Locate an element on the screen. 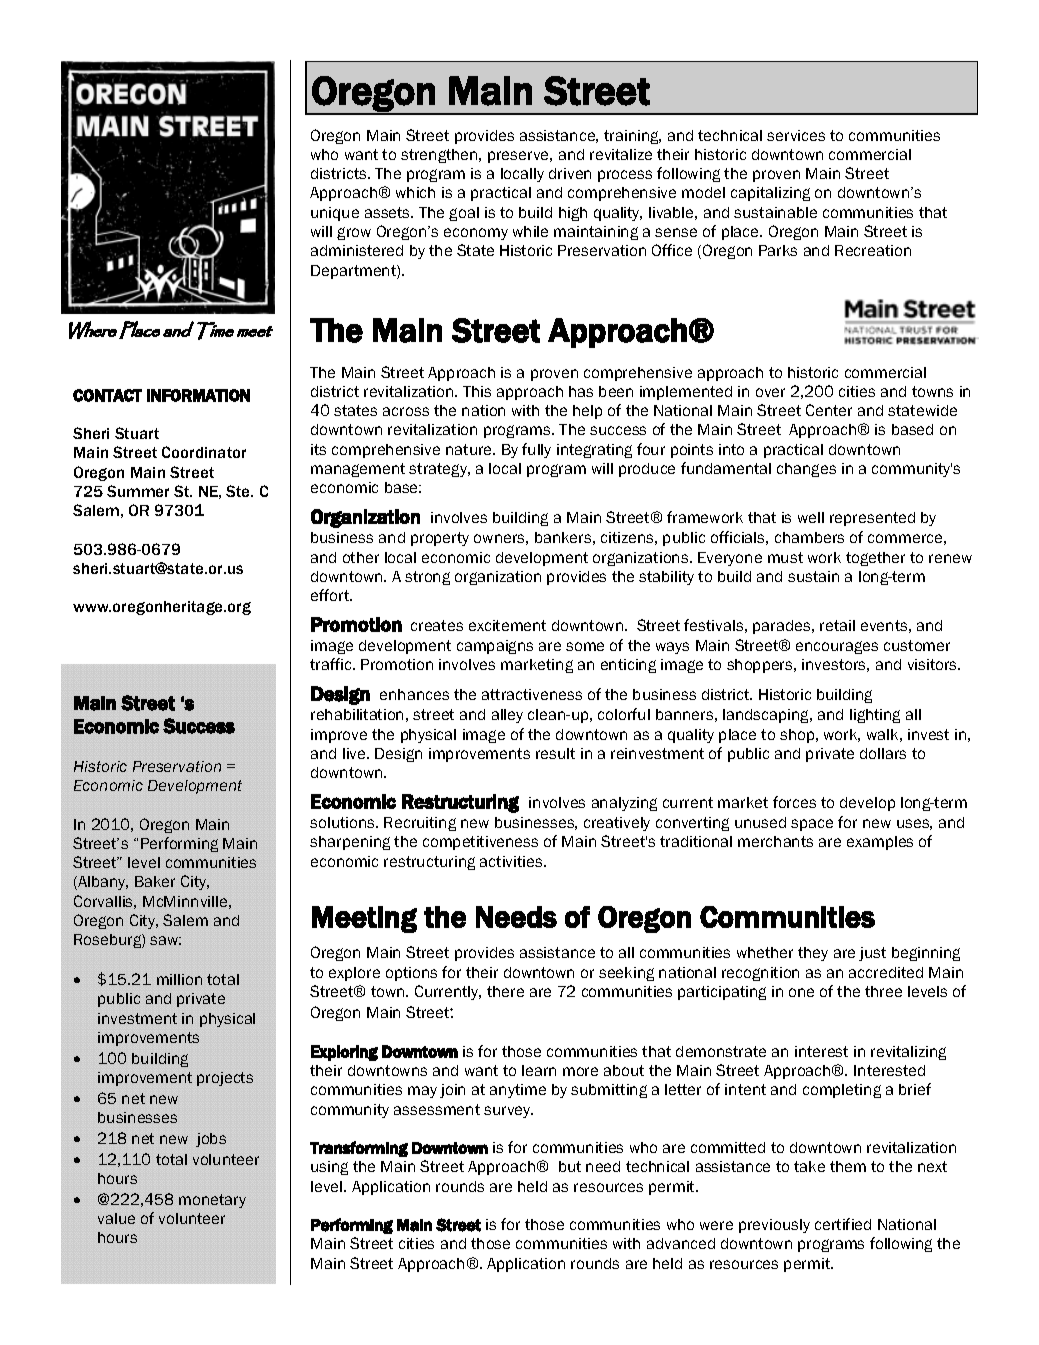 The height and width of the screenshot is (1345, 1039). traffic is located at coordinates (332, 664).
